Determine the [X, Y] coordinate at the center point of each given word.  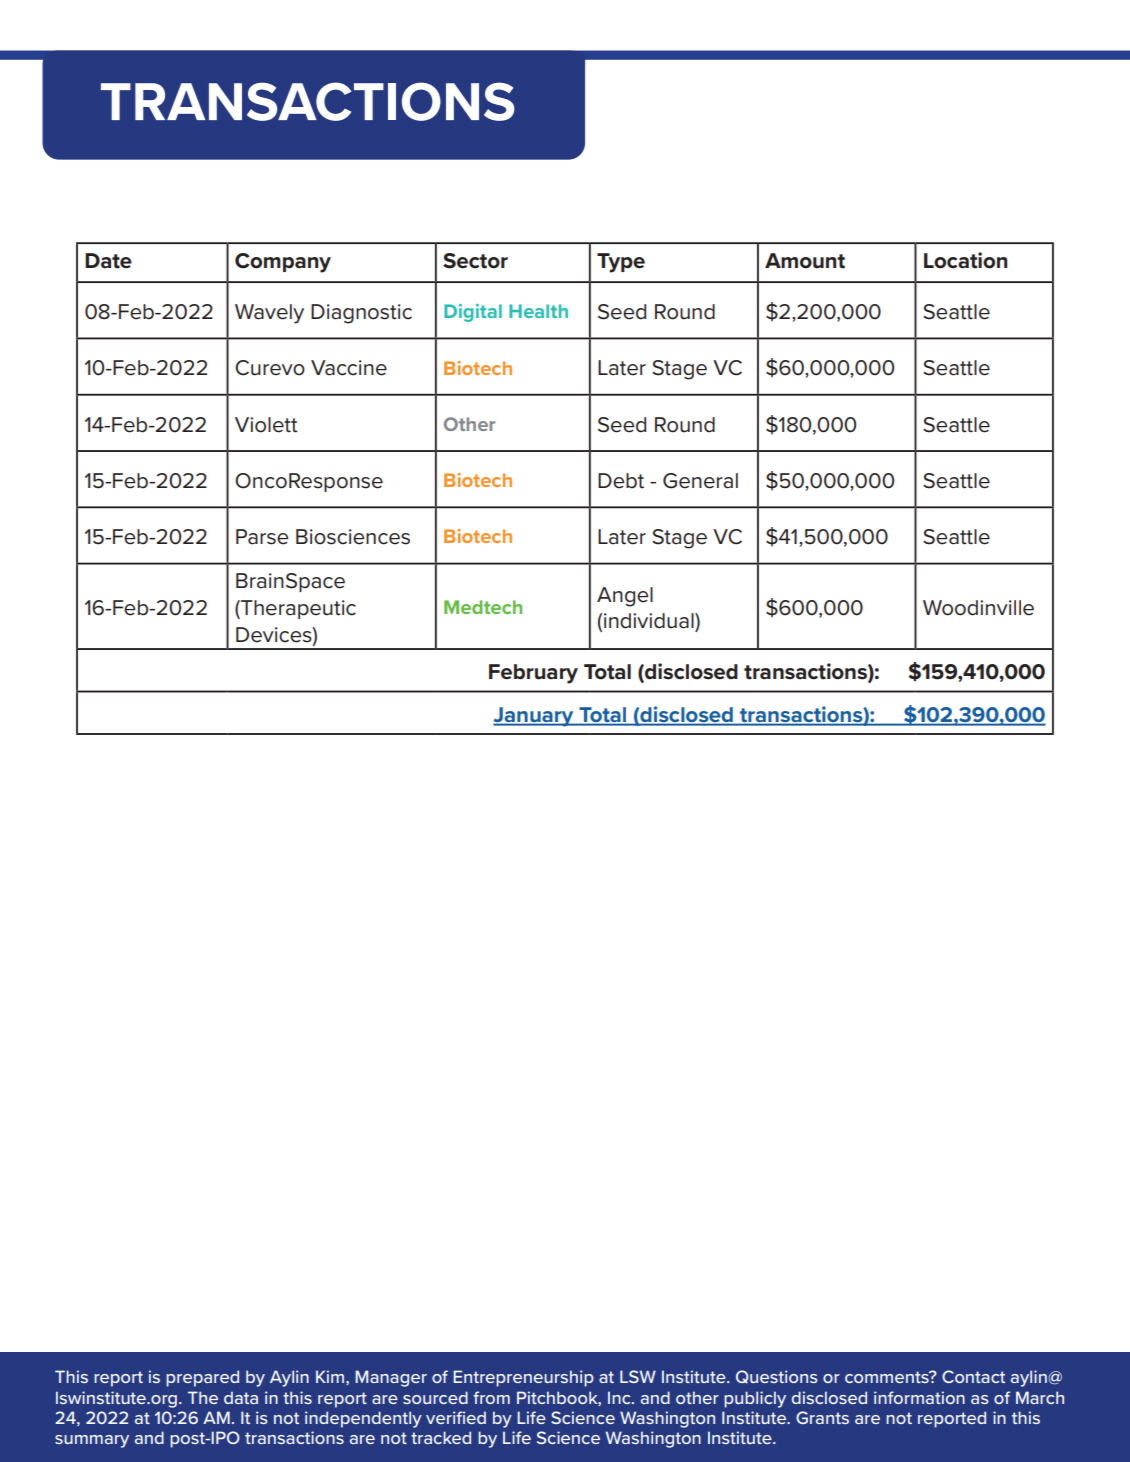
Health [538, 311]
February [533, 674]
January [534, 717]
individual [650, 621]
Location [965, 260]
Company [283, 263]
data [241, 1397]
